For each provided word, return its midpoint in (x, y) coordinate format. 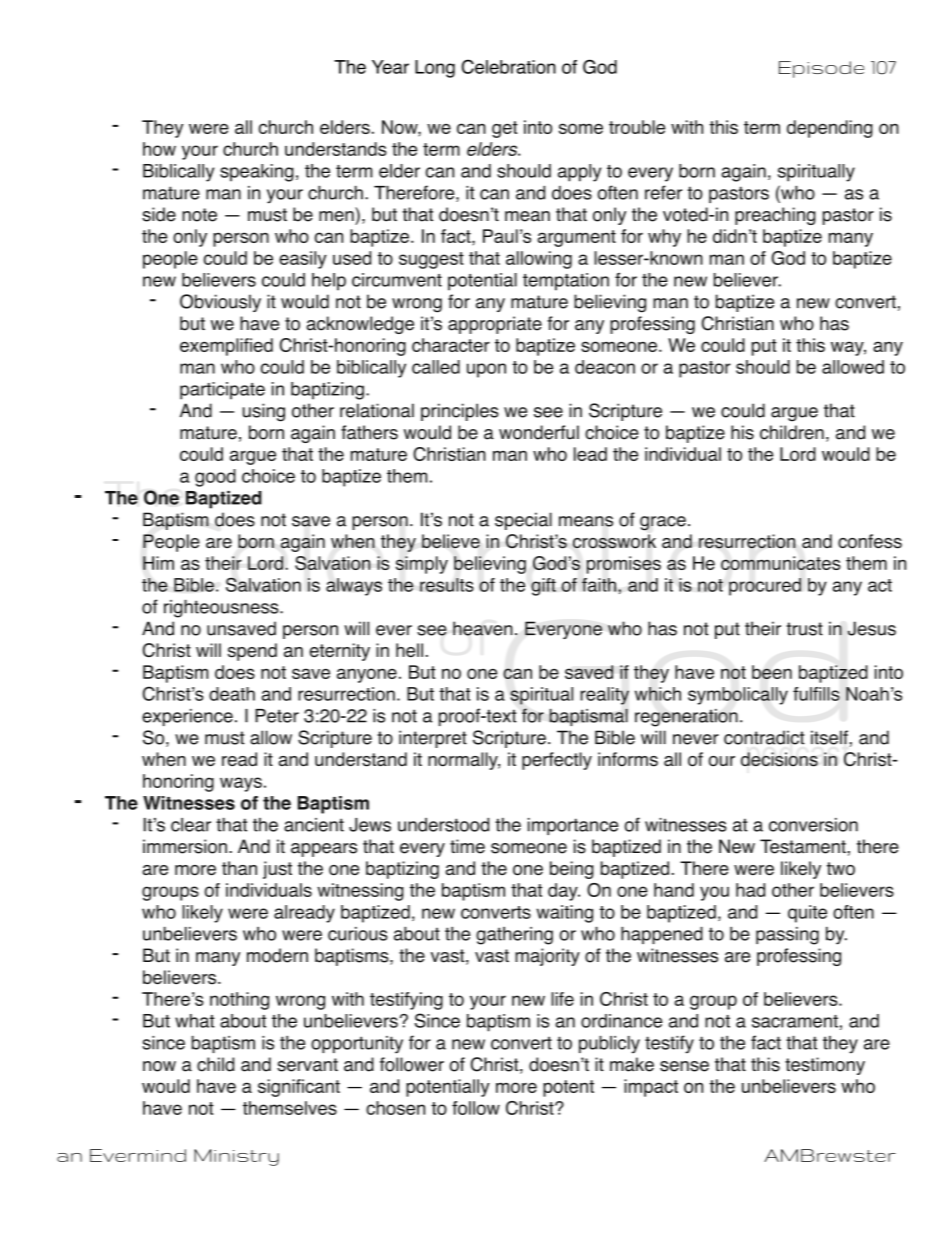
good (215, 478)
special (523, 521)
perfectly (557, 761)
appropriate (495, 325)
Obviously (220, 303)
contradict (764, 737)
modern (277, 955)
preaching (775, 216)
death (232, 694)
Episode (821, 69)
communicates (781, 563)
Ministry (236, 1157)
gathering (514, 936)
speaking (257, 173)
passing (787, 936)
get (505, 129)
